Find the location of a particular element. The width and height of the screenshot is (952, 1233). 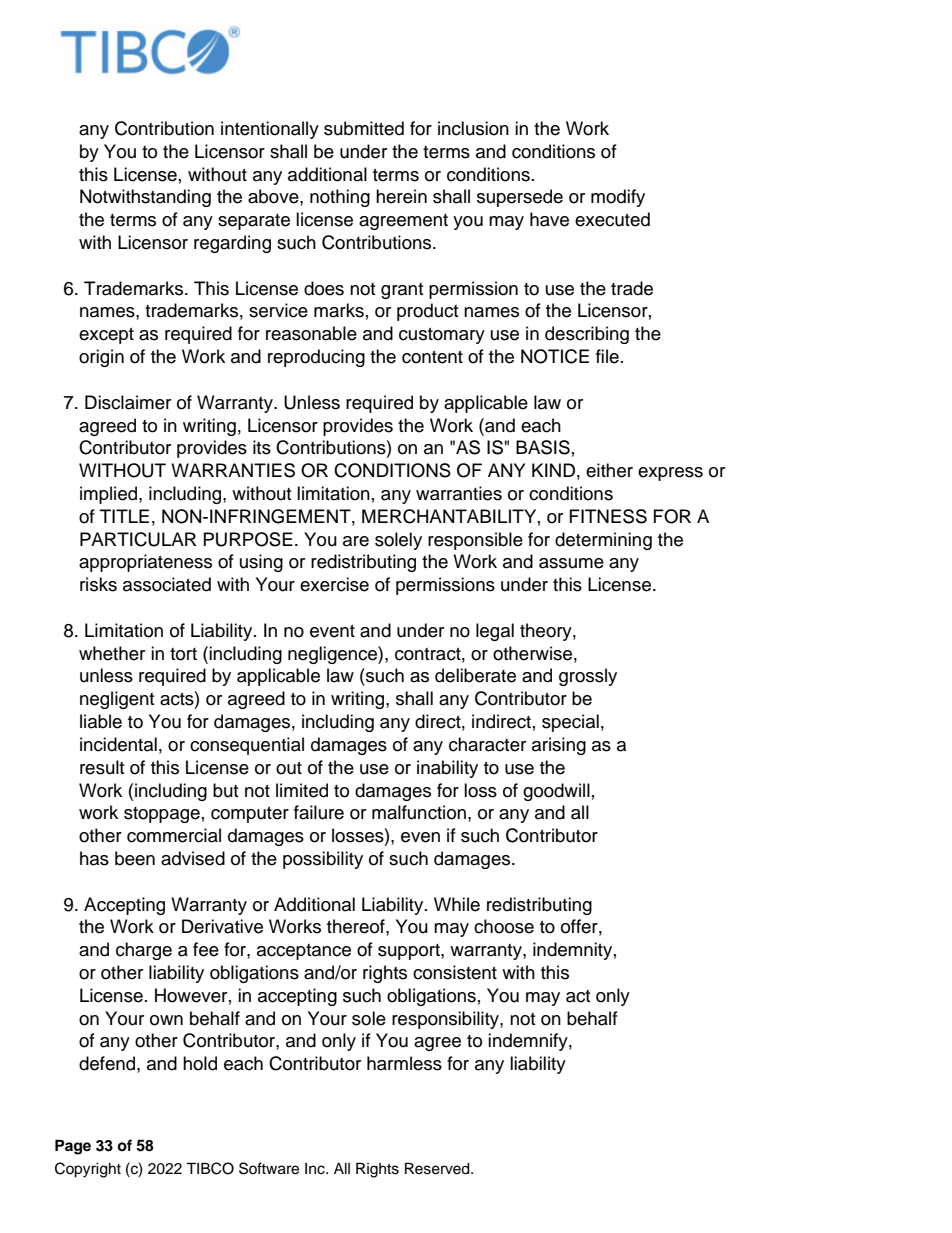

modify is located at coordinates (618, 198).
